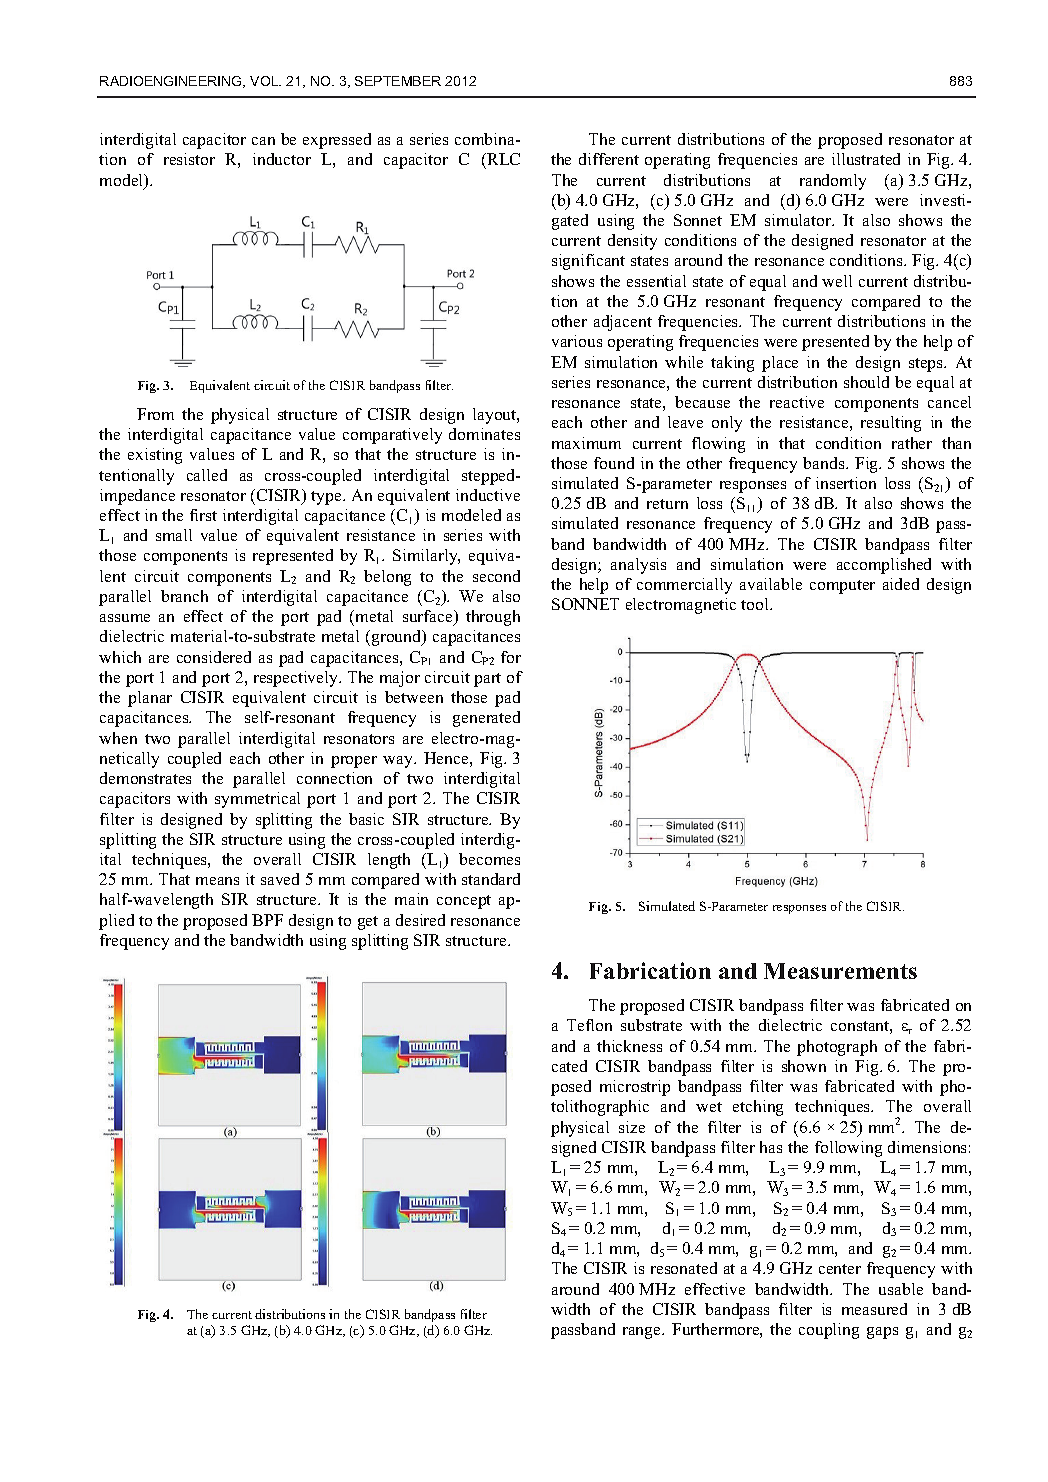 This document has height=1482, width=1048. What do you see at coordinates (884, 566) in the document?
I see `accomplished` at bounding box center [884, 566].
